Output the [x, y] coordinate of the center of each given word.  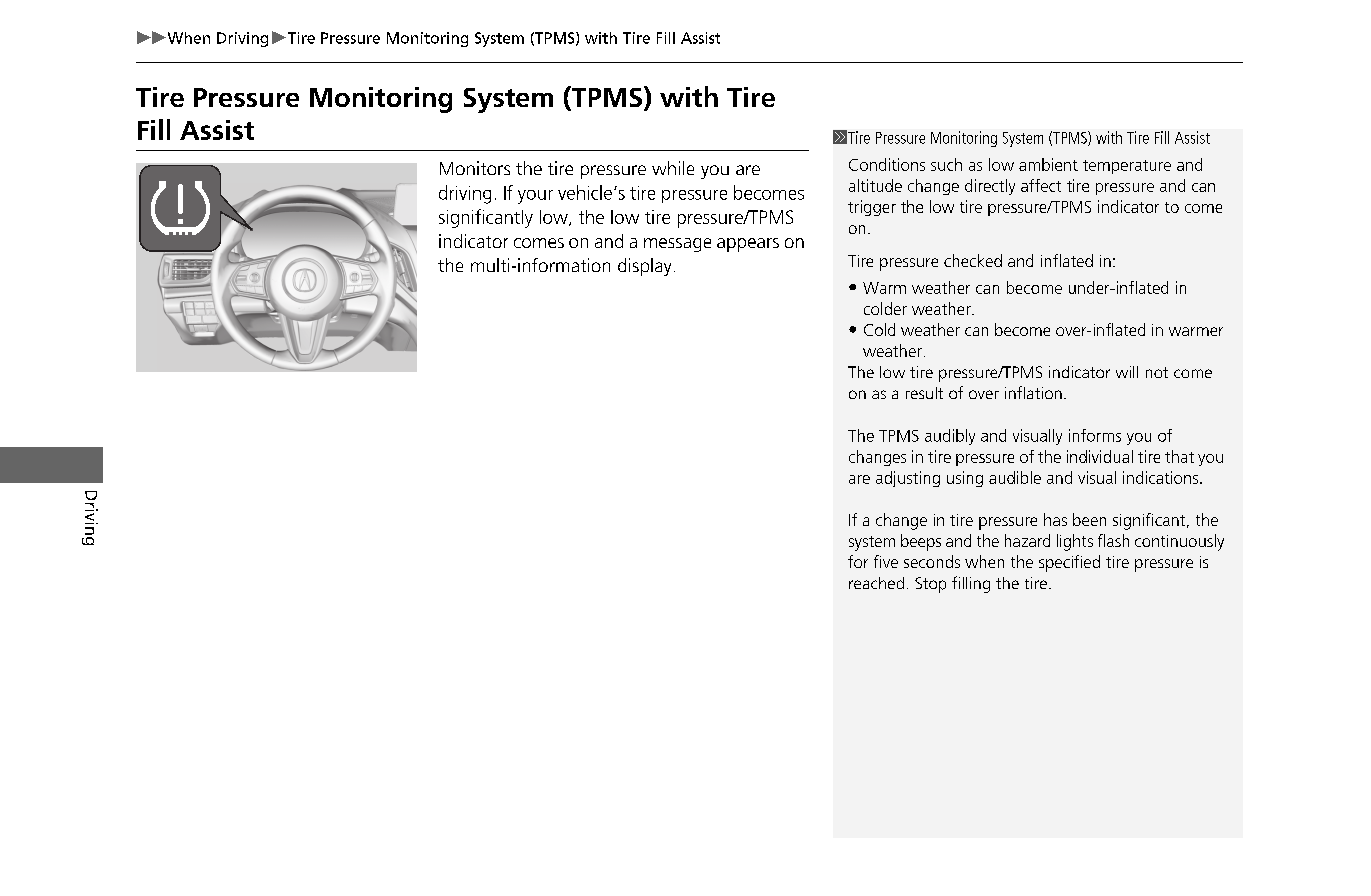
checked [973, 260]
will [1127, 372]
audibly [950, 437]
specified [1069, 563]
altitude [875, 185]
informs [1095, 435]
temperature [1127, 167]
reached [876, 583]
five [886, 561]
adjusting [908, 479]
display [644, 267]
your [535, 197]
